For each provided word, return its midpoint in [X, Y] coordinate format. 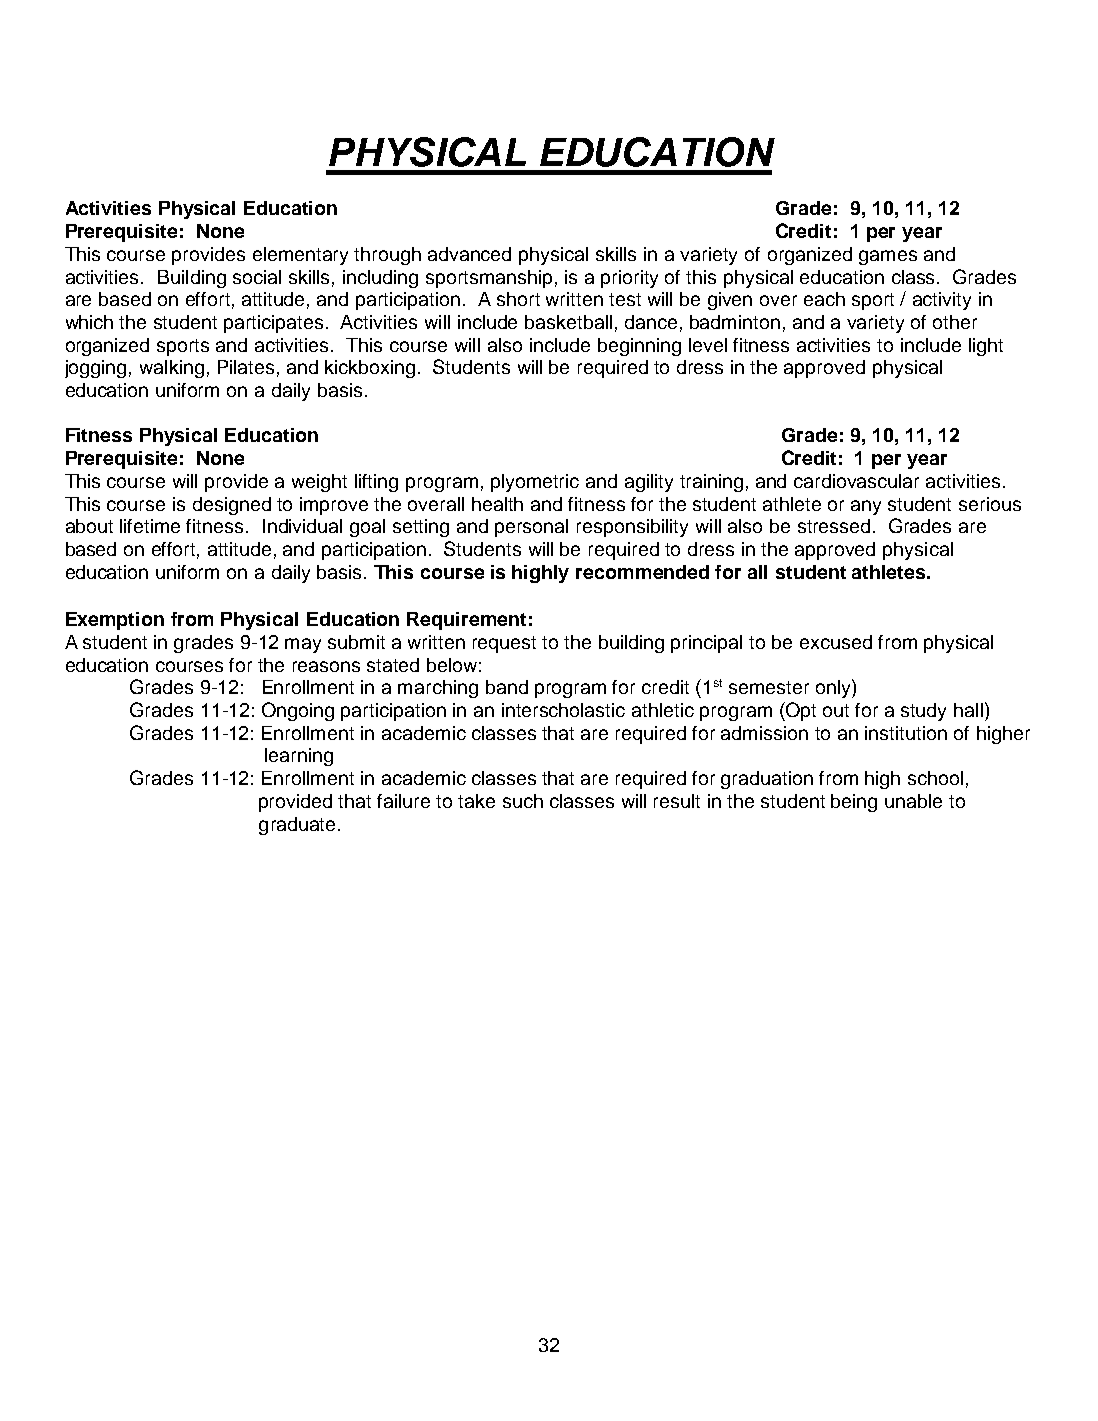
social [257, 277]
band [507, 687]
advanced [469, 254]
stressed [834, 526]
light [986, 347]
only [834, 688]
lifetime [150, 526]
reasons [326, 666]
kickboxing [370, 369]
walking [172, 369]
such [523, 801]
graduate [297, 826]
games [888, 257]
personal [531, 528]
